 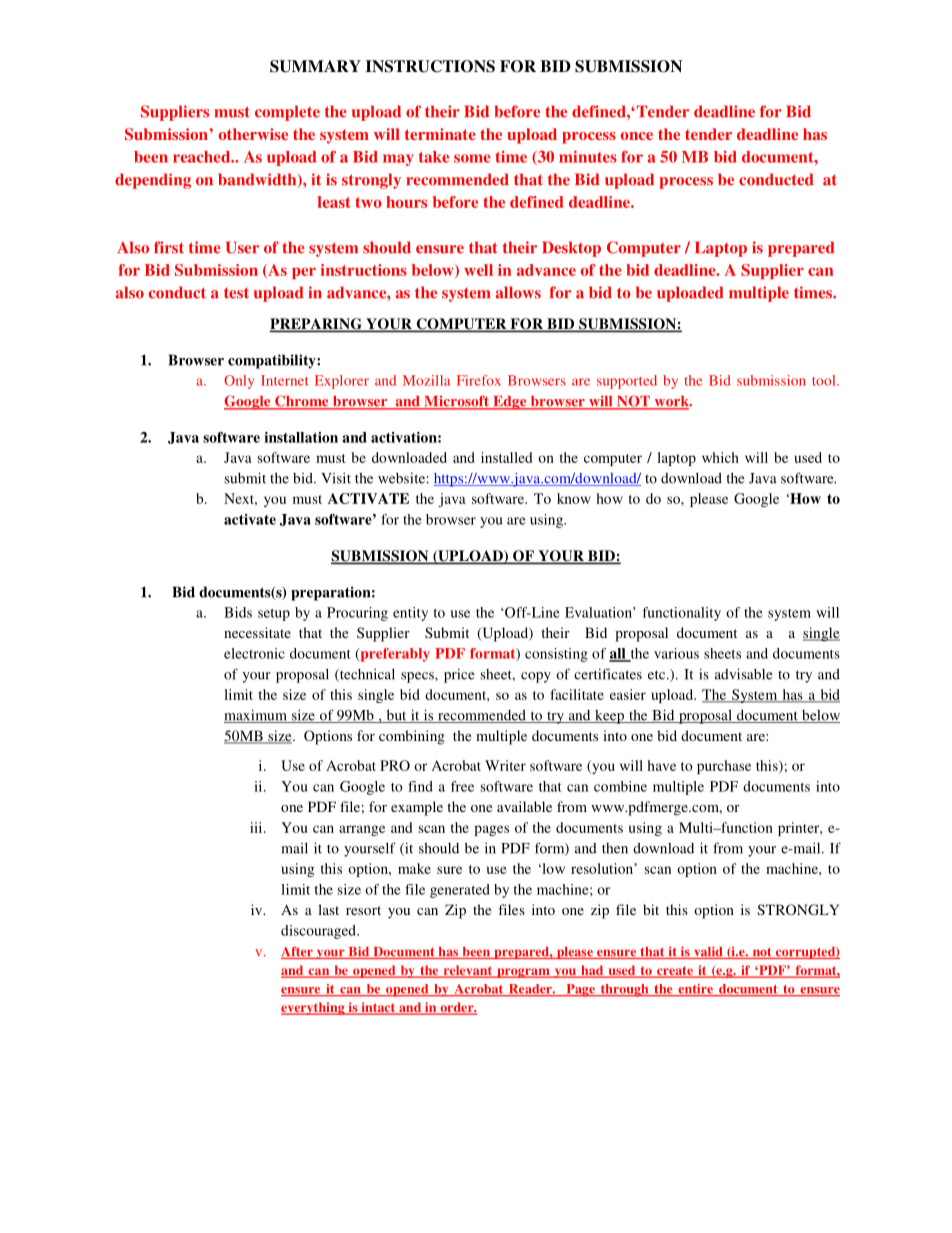 I want to click on installation, so click(x=301, y=437).
